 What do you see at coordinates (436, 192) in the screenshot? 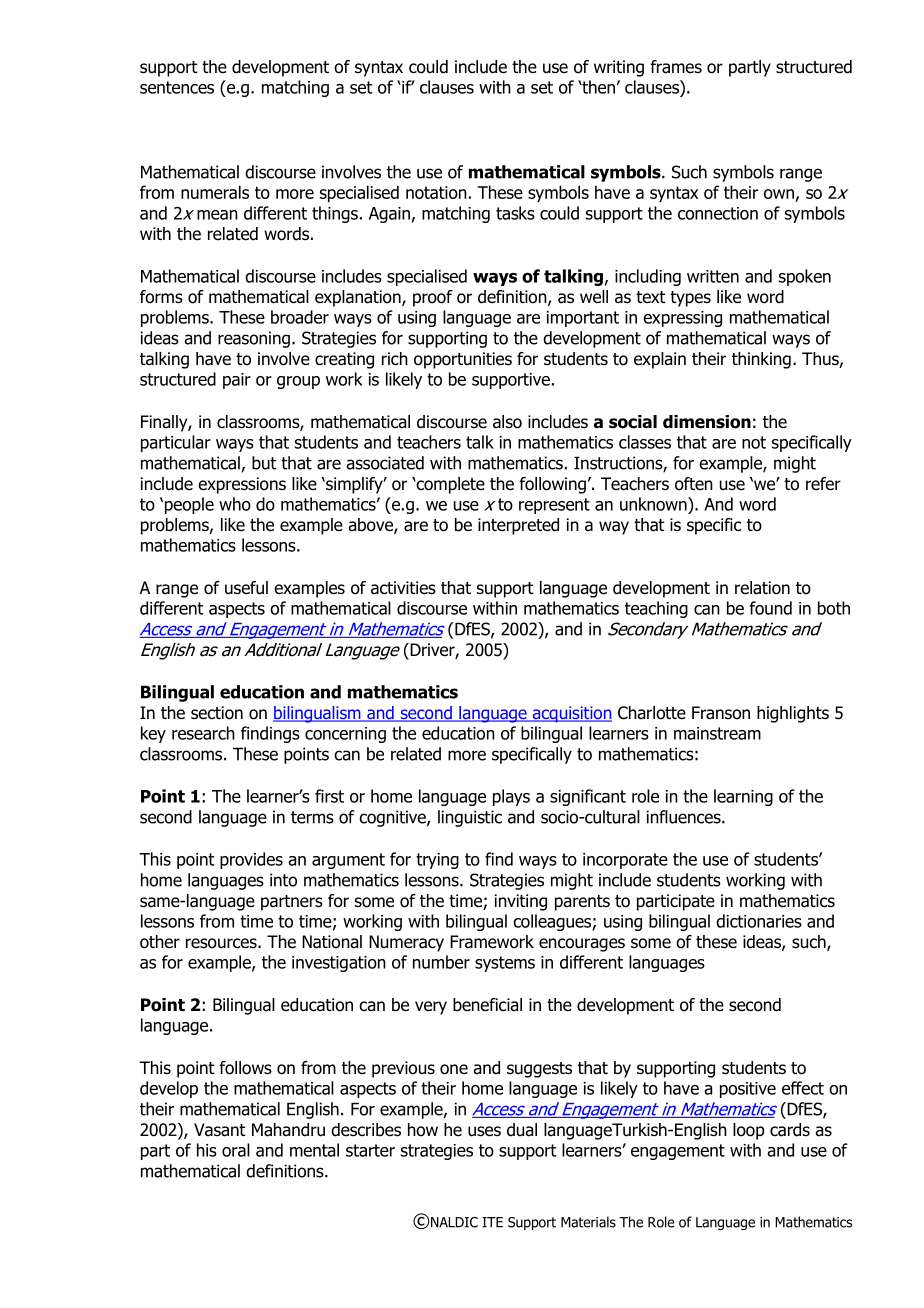
I see `notation` at bounding box center [436, 192].
